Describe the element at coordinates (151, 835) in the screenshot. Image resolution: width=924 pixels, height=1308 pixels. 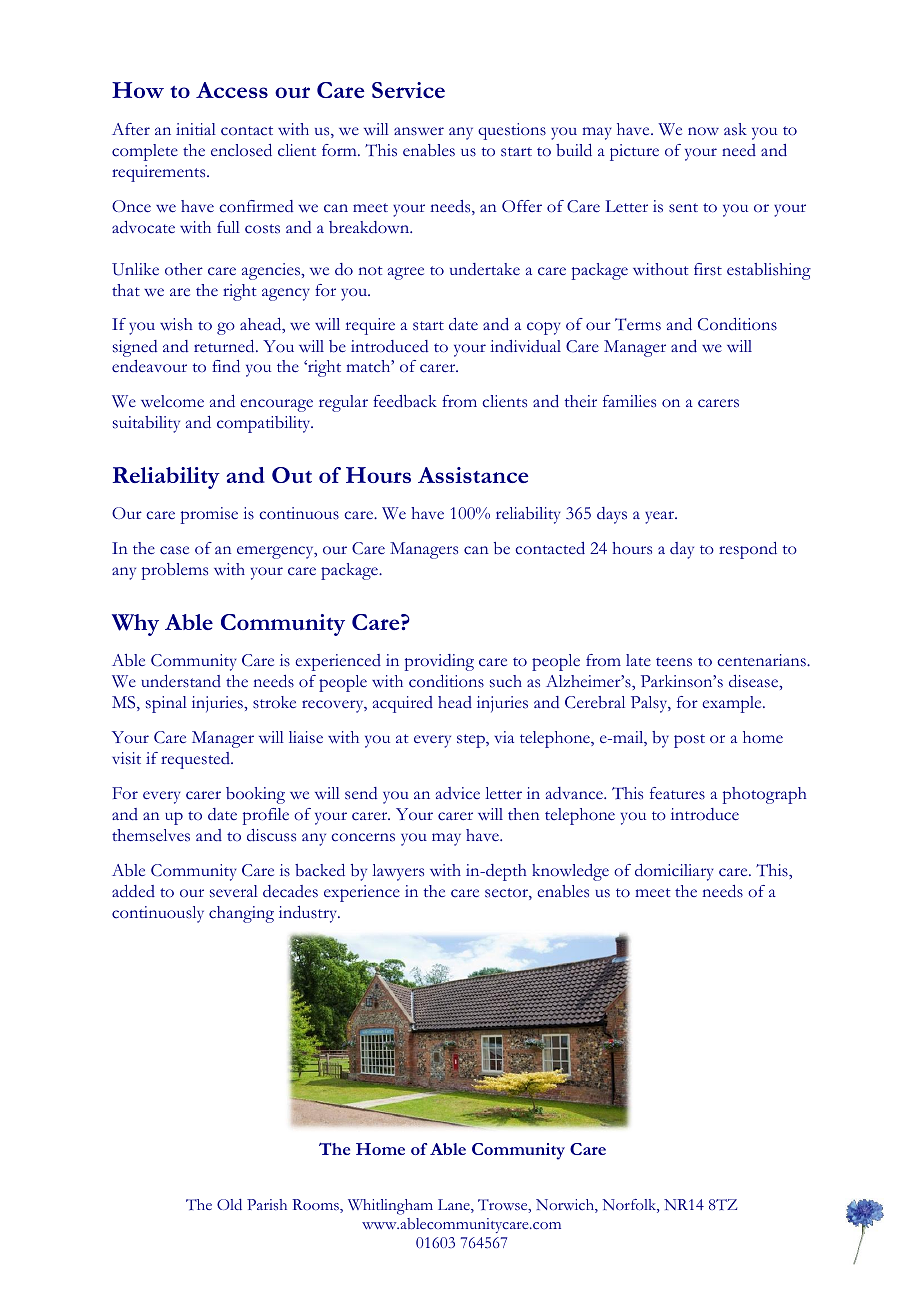
I see `themselves` at that location.
